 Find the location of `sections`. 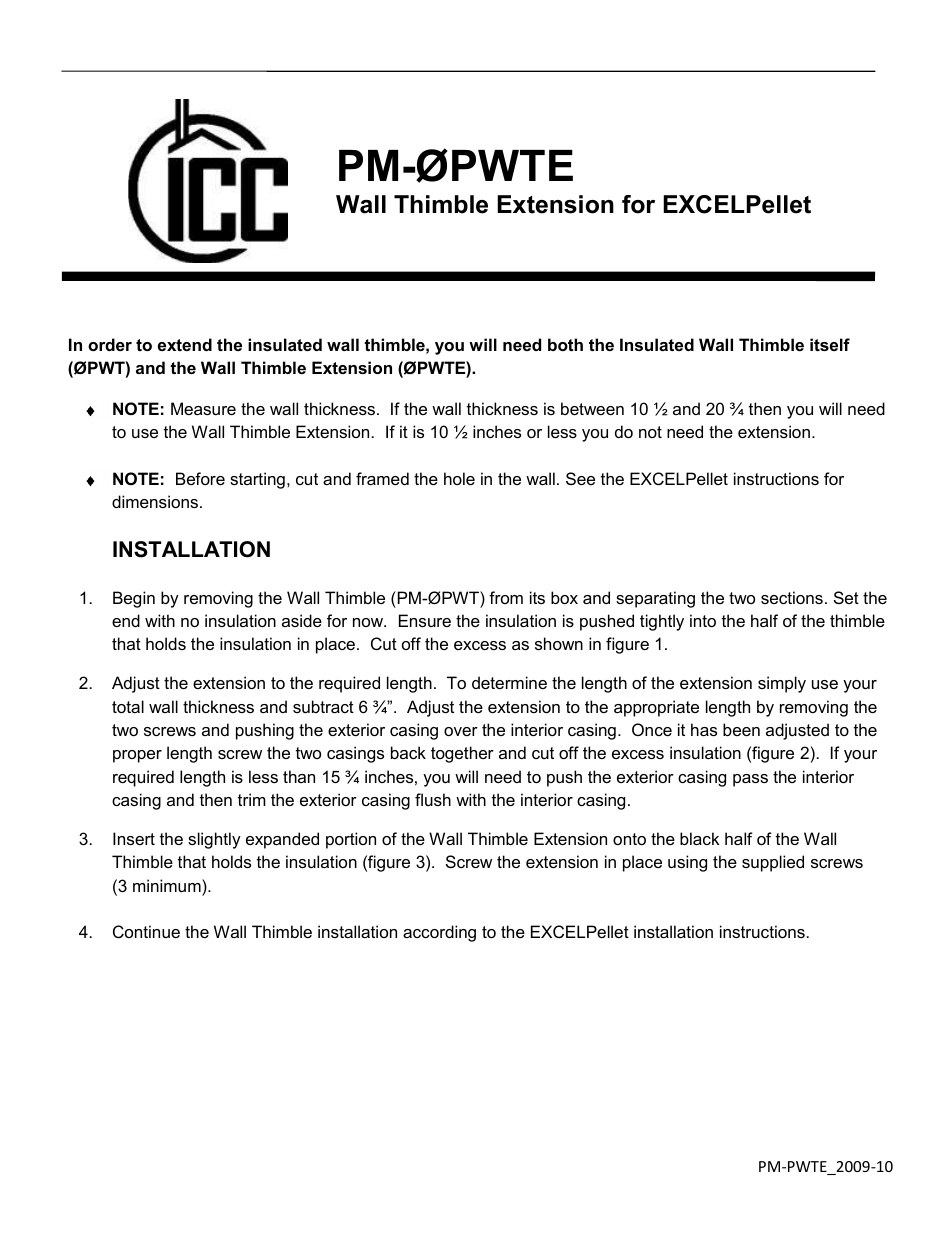

sections is located at coordinates (792, 597).
